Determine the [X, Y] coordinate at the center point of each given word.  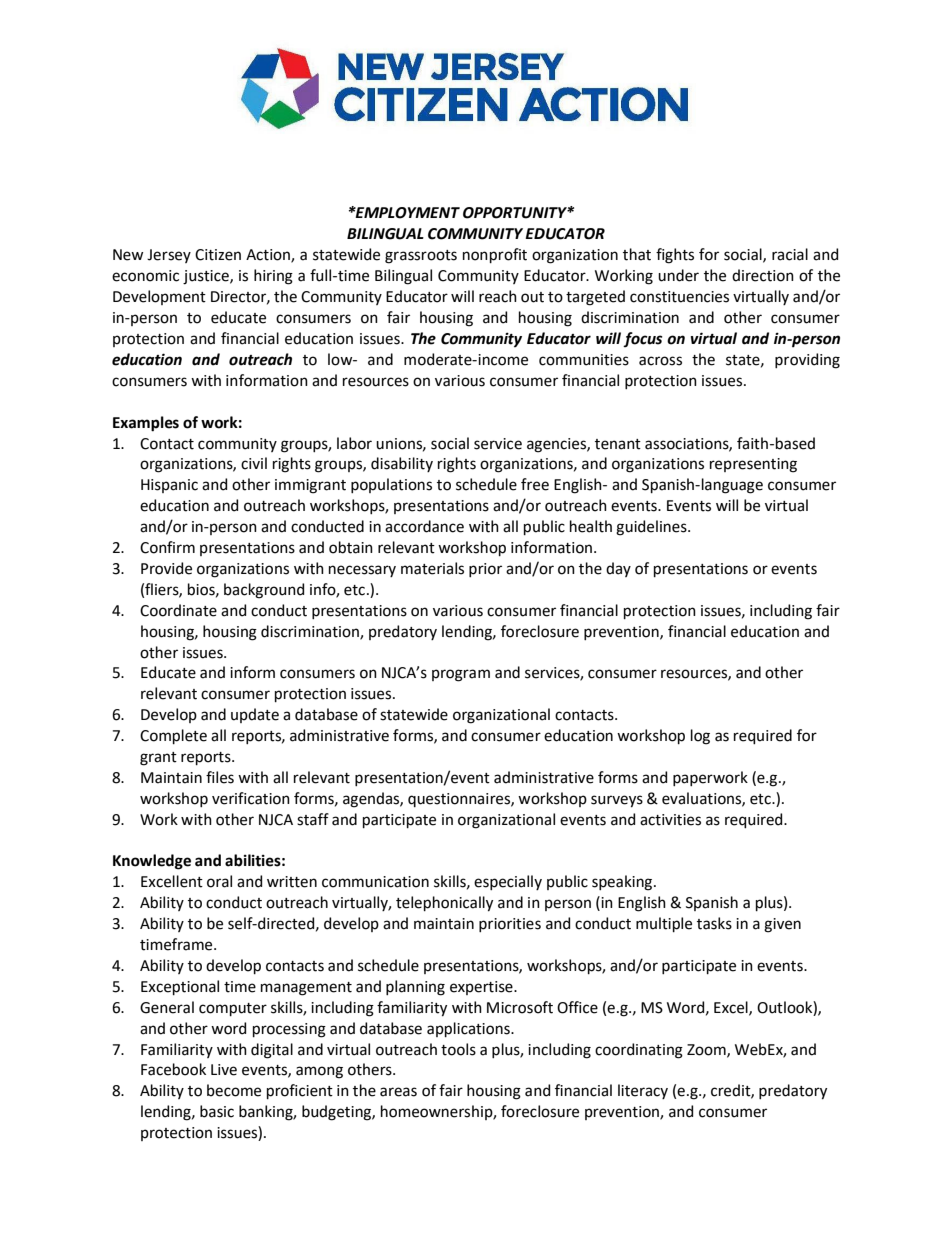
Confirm [167, 547]
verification [251, 798]
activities [670, 820]
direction [763, 275]
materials [432, 568]
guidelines [652, 528]
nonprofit [495, 255]
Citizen [218, 255]
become [234, 1090]
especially [508, 882]
